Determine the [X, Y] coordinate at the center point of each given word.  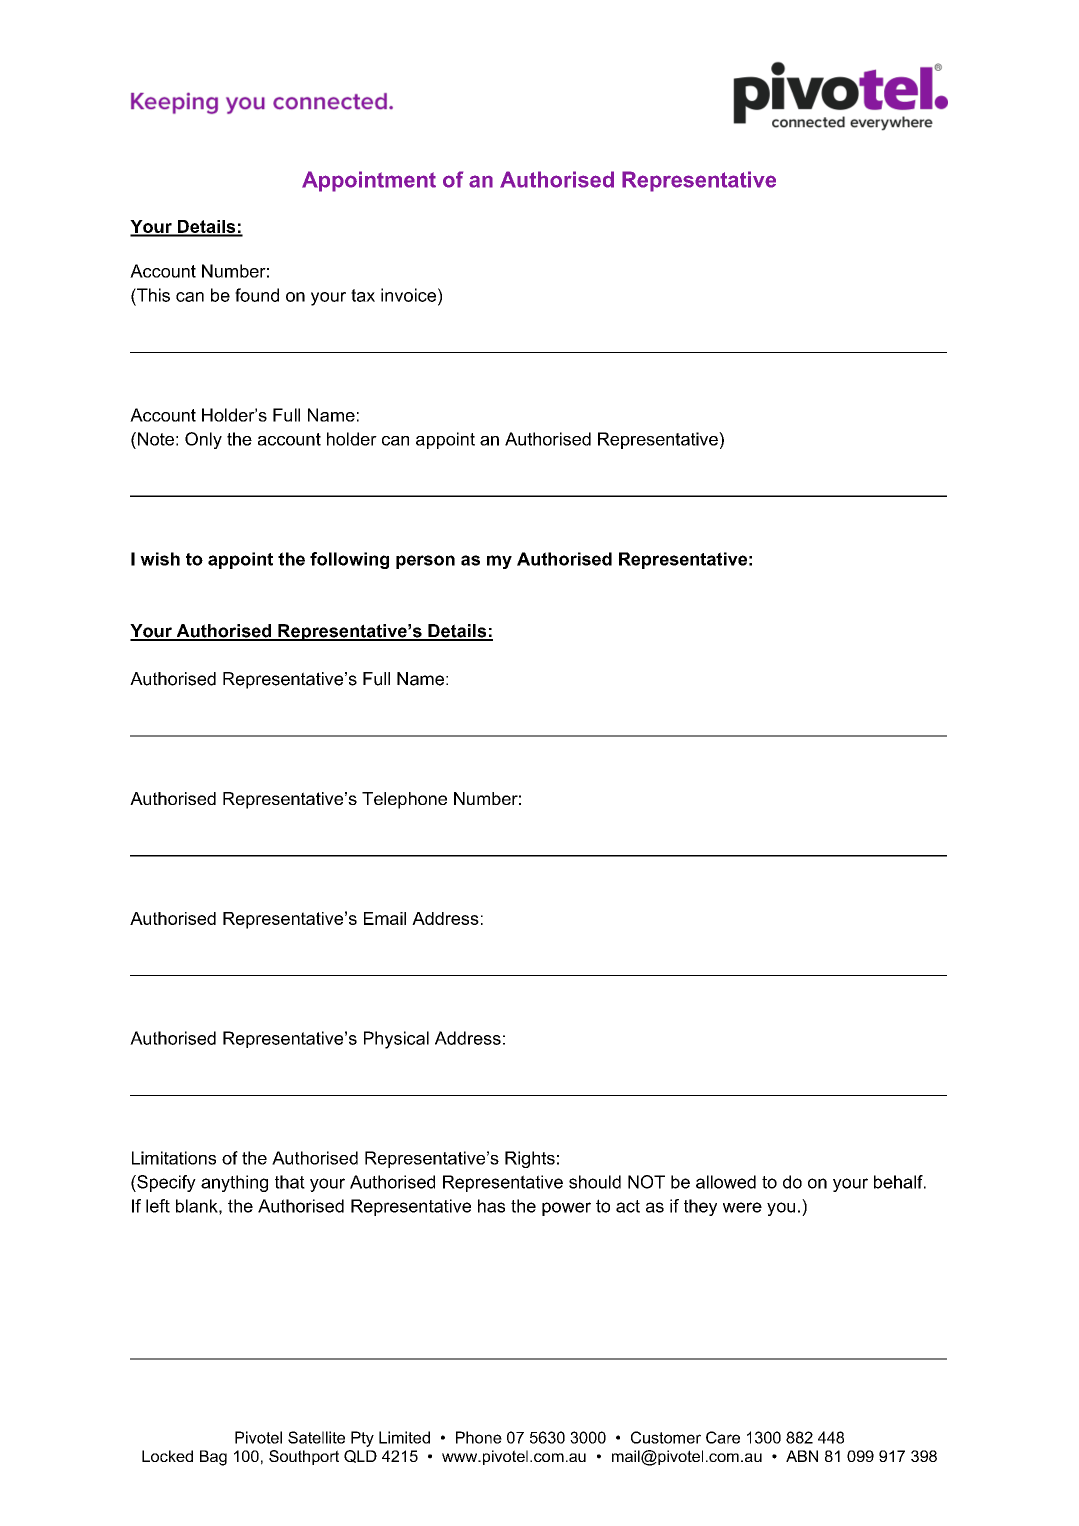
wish [160, 559]
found [257, 295]
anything [234, 1183]
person [425, 562]
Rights [530, 1159]
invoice [408, 295]
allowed [726, 1182]
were [742, 1207]
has [491, 1206]
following [349, 560]
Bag [213, 1458]
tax [363, 295]
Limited [404, 1437]
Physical [396, 1040]
